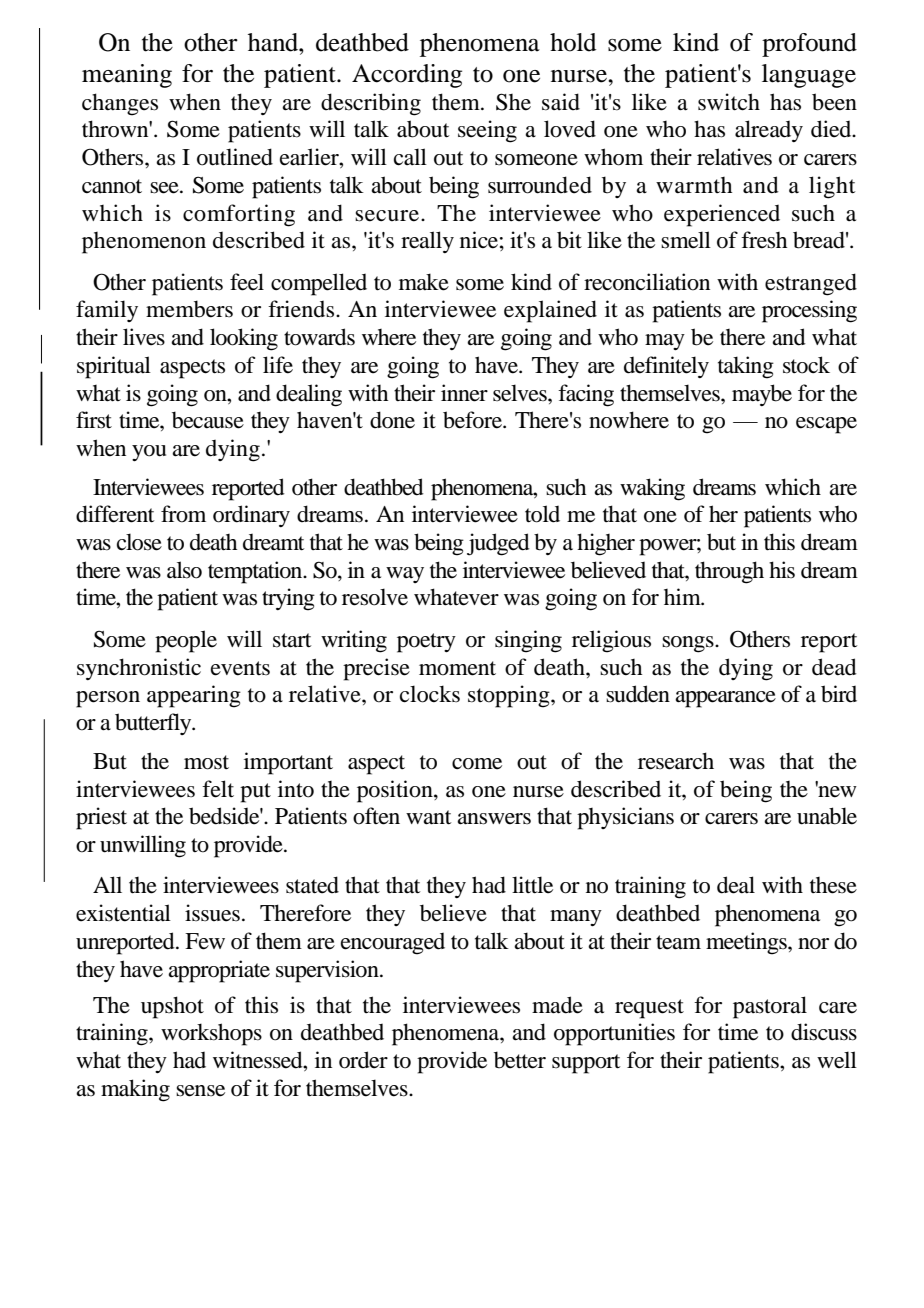 This screenshot has height=1308, width=924. Describe the element at coordinates (729, 572) in the screenshot. I see `through` at that location.
